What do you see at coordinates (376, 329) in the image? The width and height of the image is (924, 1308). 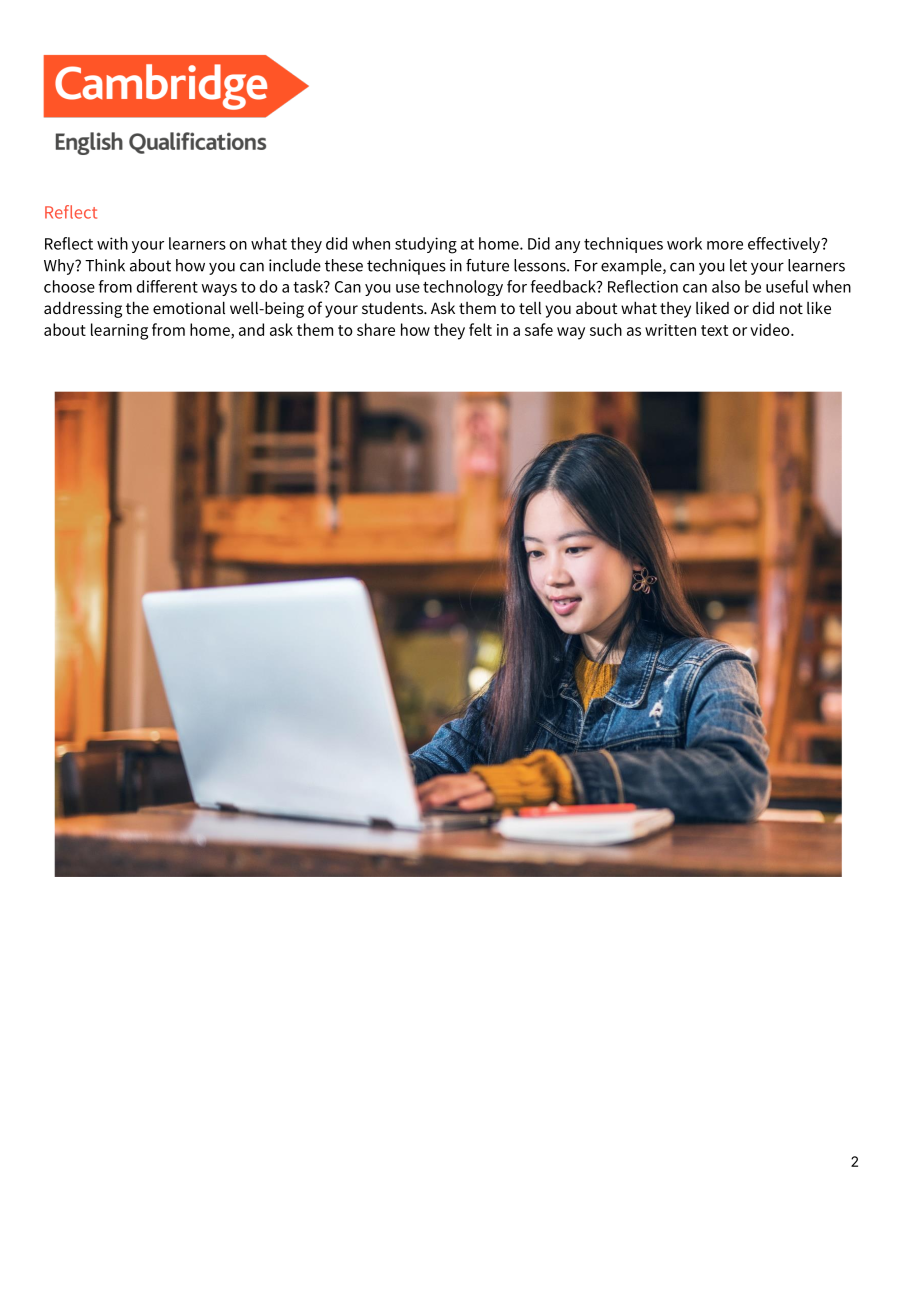 I see `share` at bounding box center [376, 329].
